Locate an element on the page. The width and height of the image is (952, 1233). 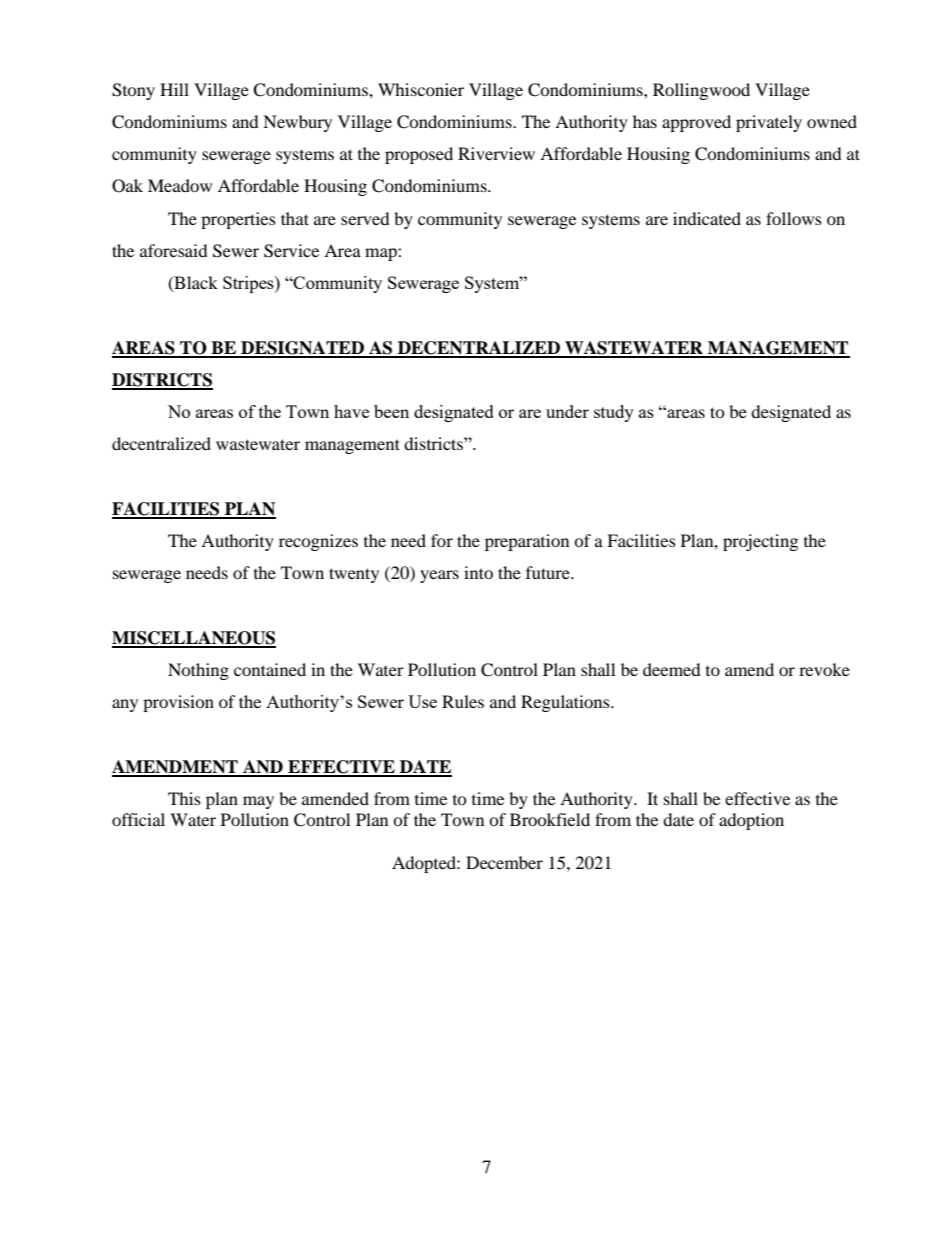
into is located at coordinates (478, 572).
